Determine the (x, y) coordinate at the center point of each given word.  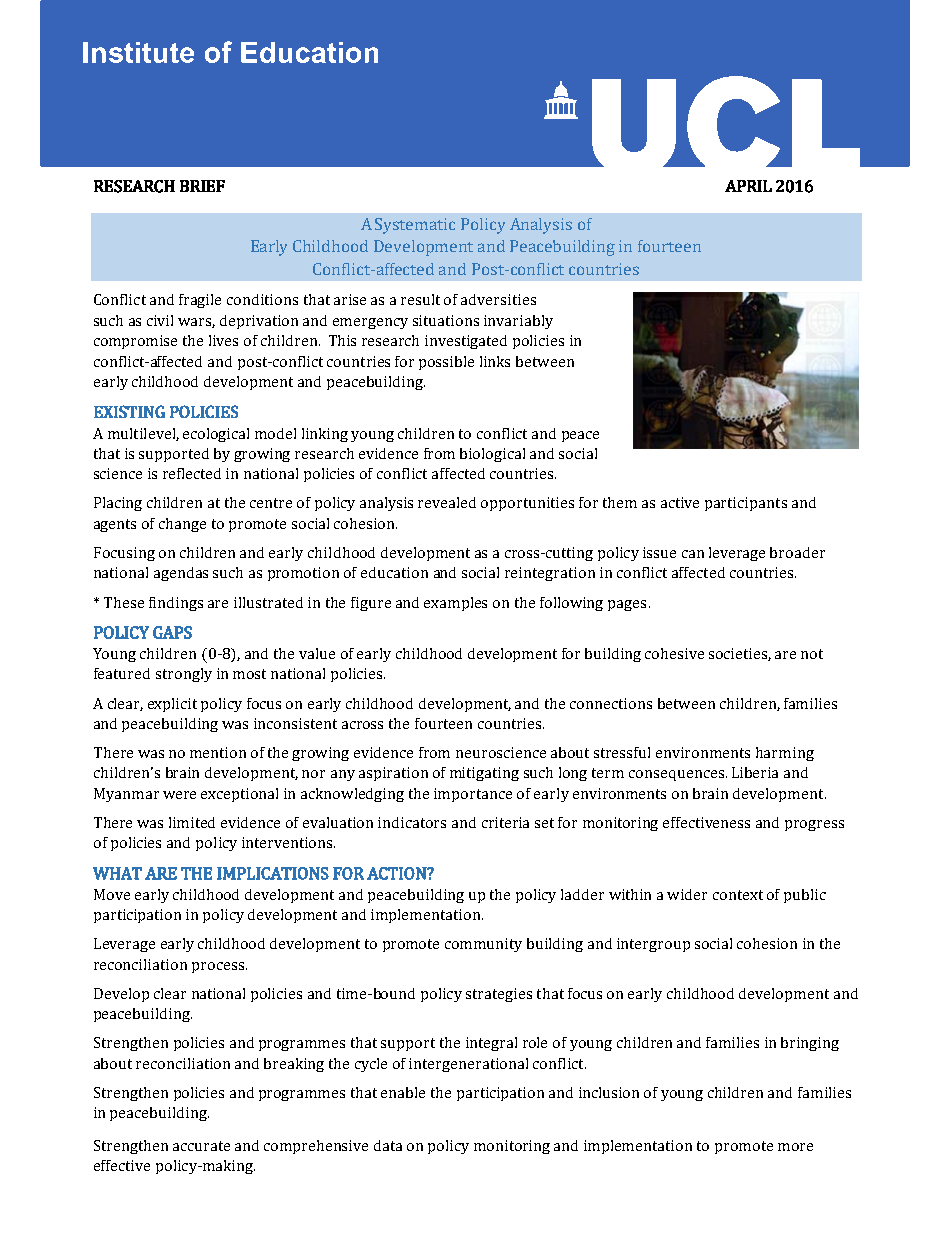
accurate (201, 1146)
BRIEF (202, 186)
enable (403, 1092)
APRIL (748, 186)
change (182, 525)
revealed (447, 502)
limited (192, 822)
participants (746, 504)
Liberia (755, 772)
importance (473, 795)
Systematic (415, 226)
